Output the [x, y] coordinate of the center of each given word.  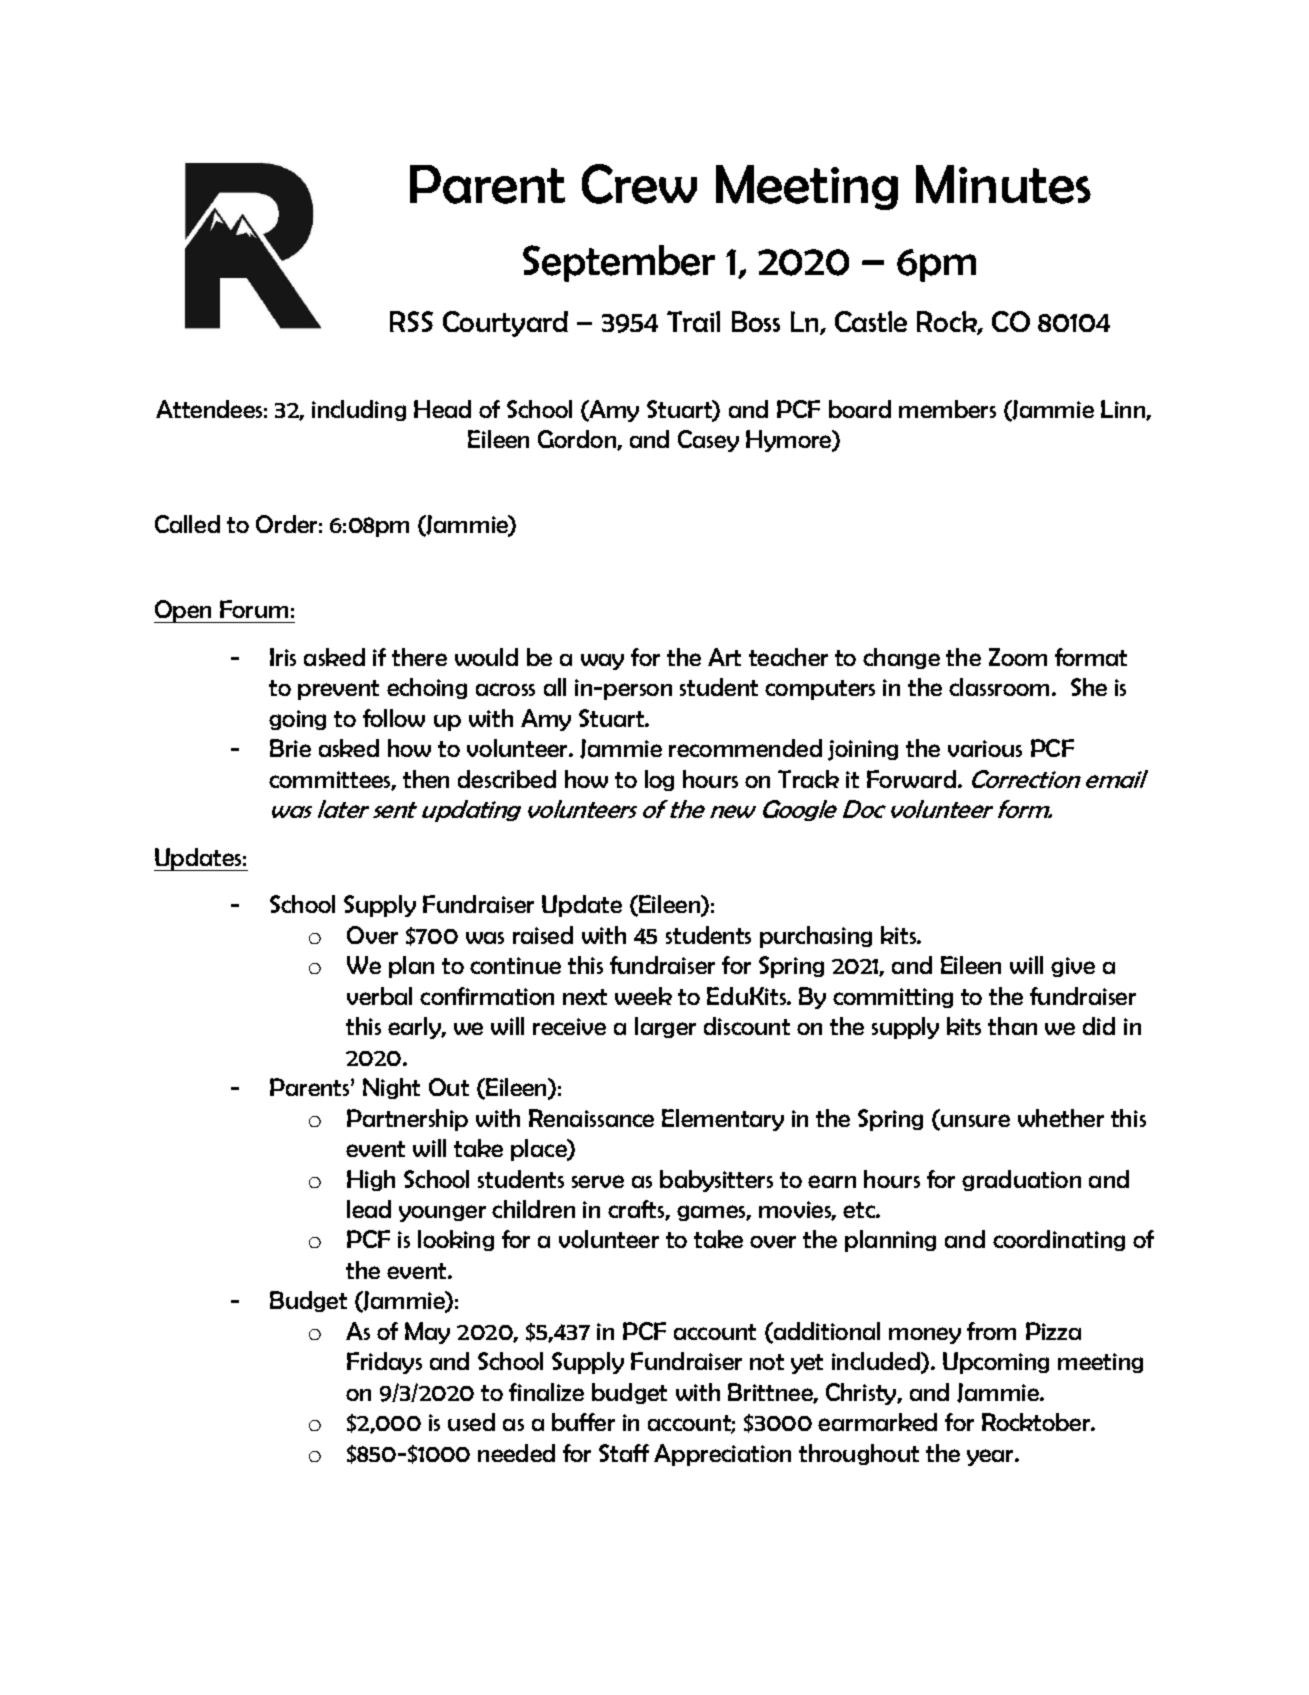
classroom [1001, 687]
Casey [708, 441]
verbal [379, 996]
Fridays [384, 1363]
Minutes [1003, 184]
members [947, 409]
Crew [639, 184]
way [602, 662]
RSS [411, 321]
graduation [1021, 1180]
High [371, 1180]
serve [598, 1181]
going [297, 720]
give [1073, 967]
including [359, 410]
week [643, 996]
